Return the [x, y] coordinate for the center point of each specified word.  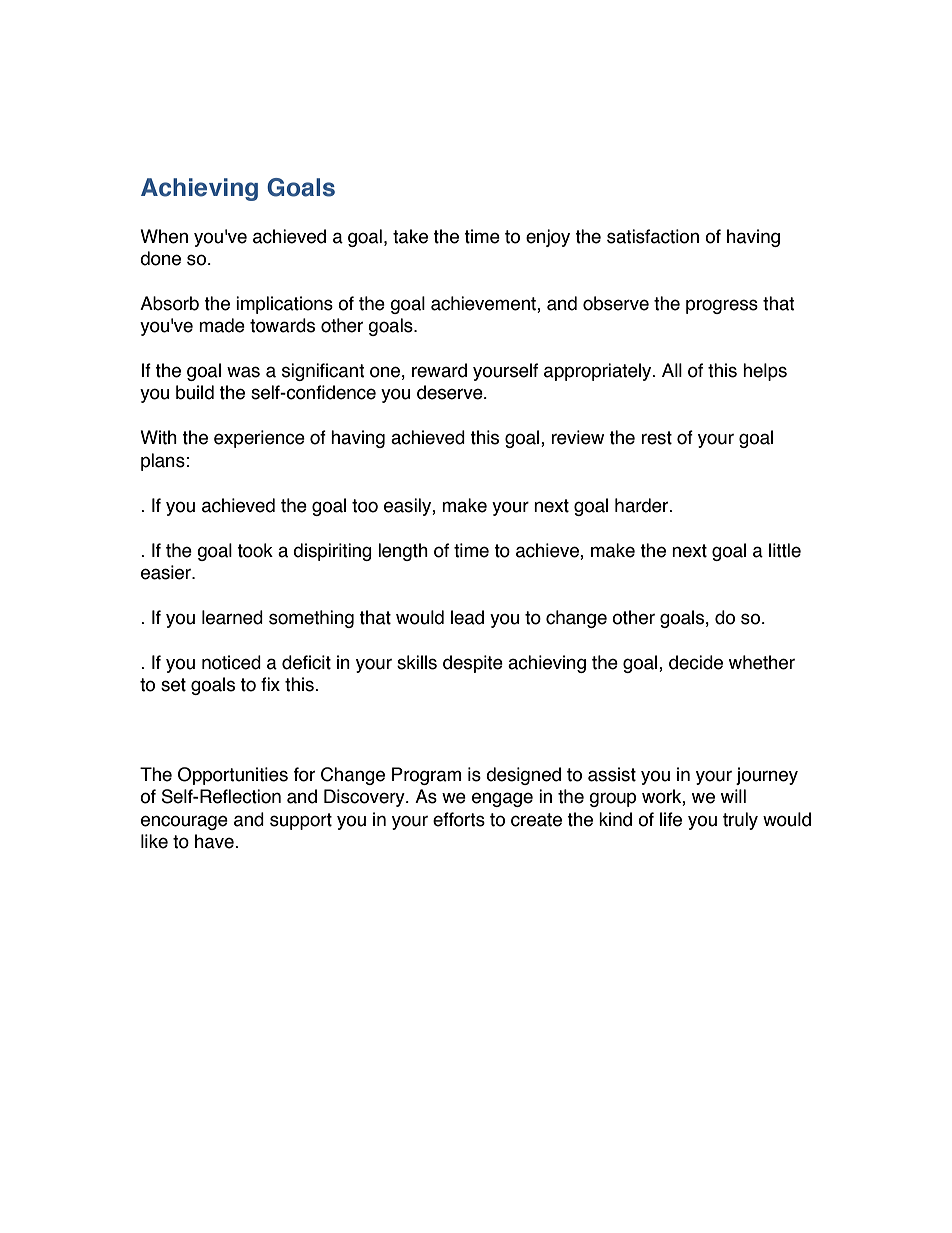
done [160, 258]
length [403, 552]
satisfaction [653, 236]
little [785, 550]
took [255, 550]
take [410, 236]
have [215, 841]
